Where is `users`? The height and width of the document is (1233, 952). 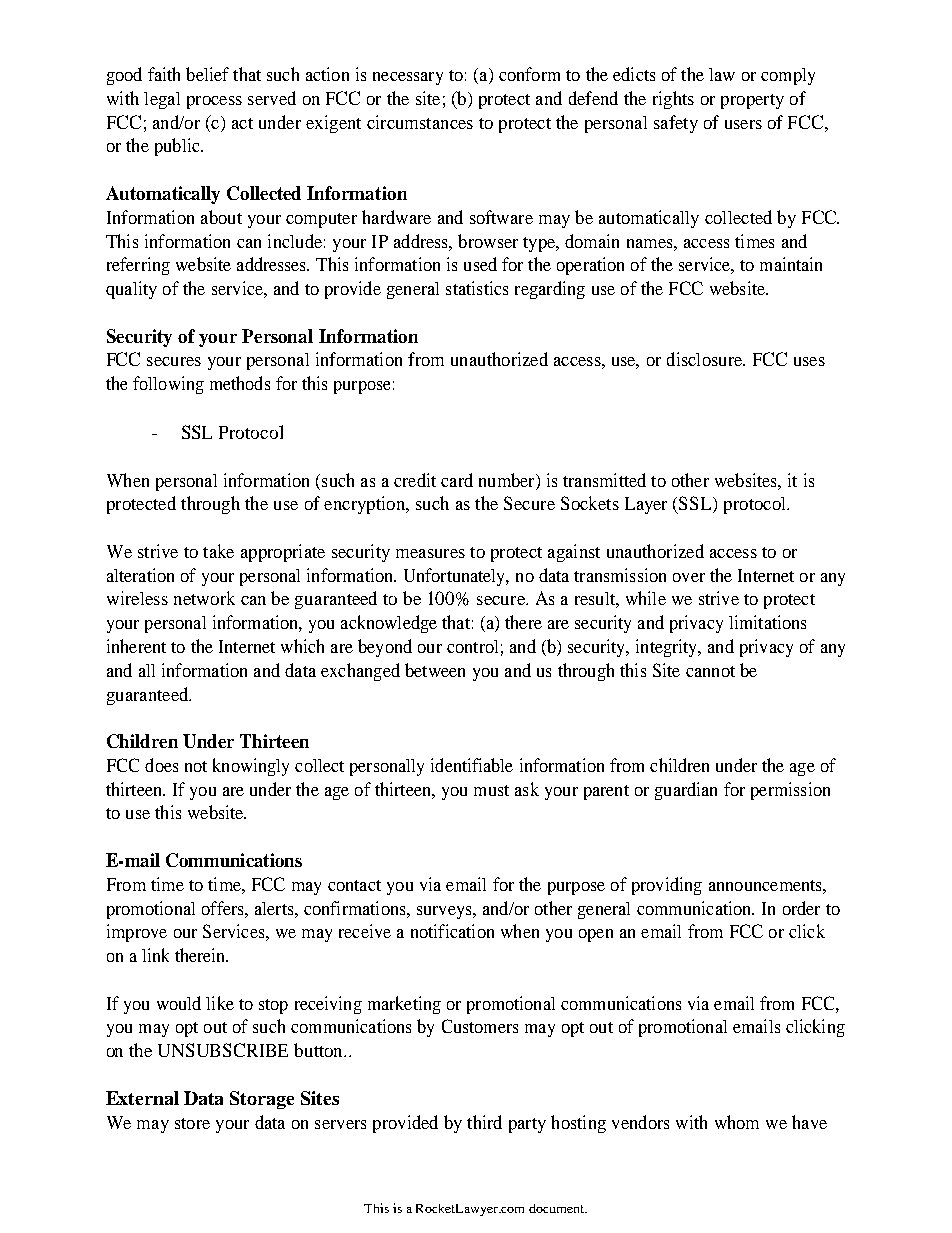 users is located at coordinates (743, 124).
